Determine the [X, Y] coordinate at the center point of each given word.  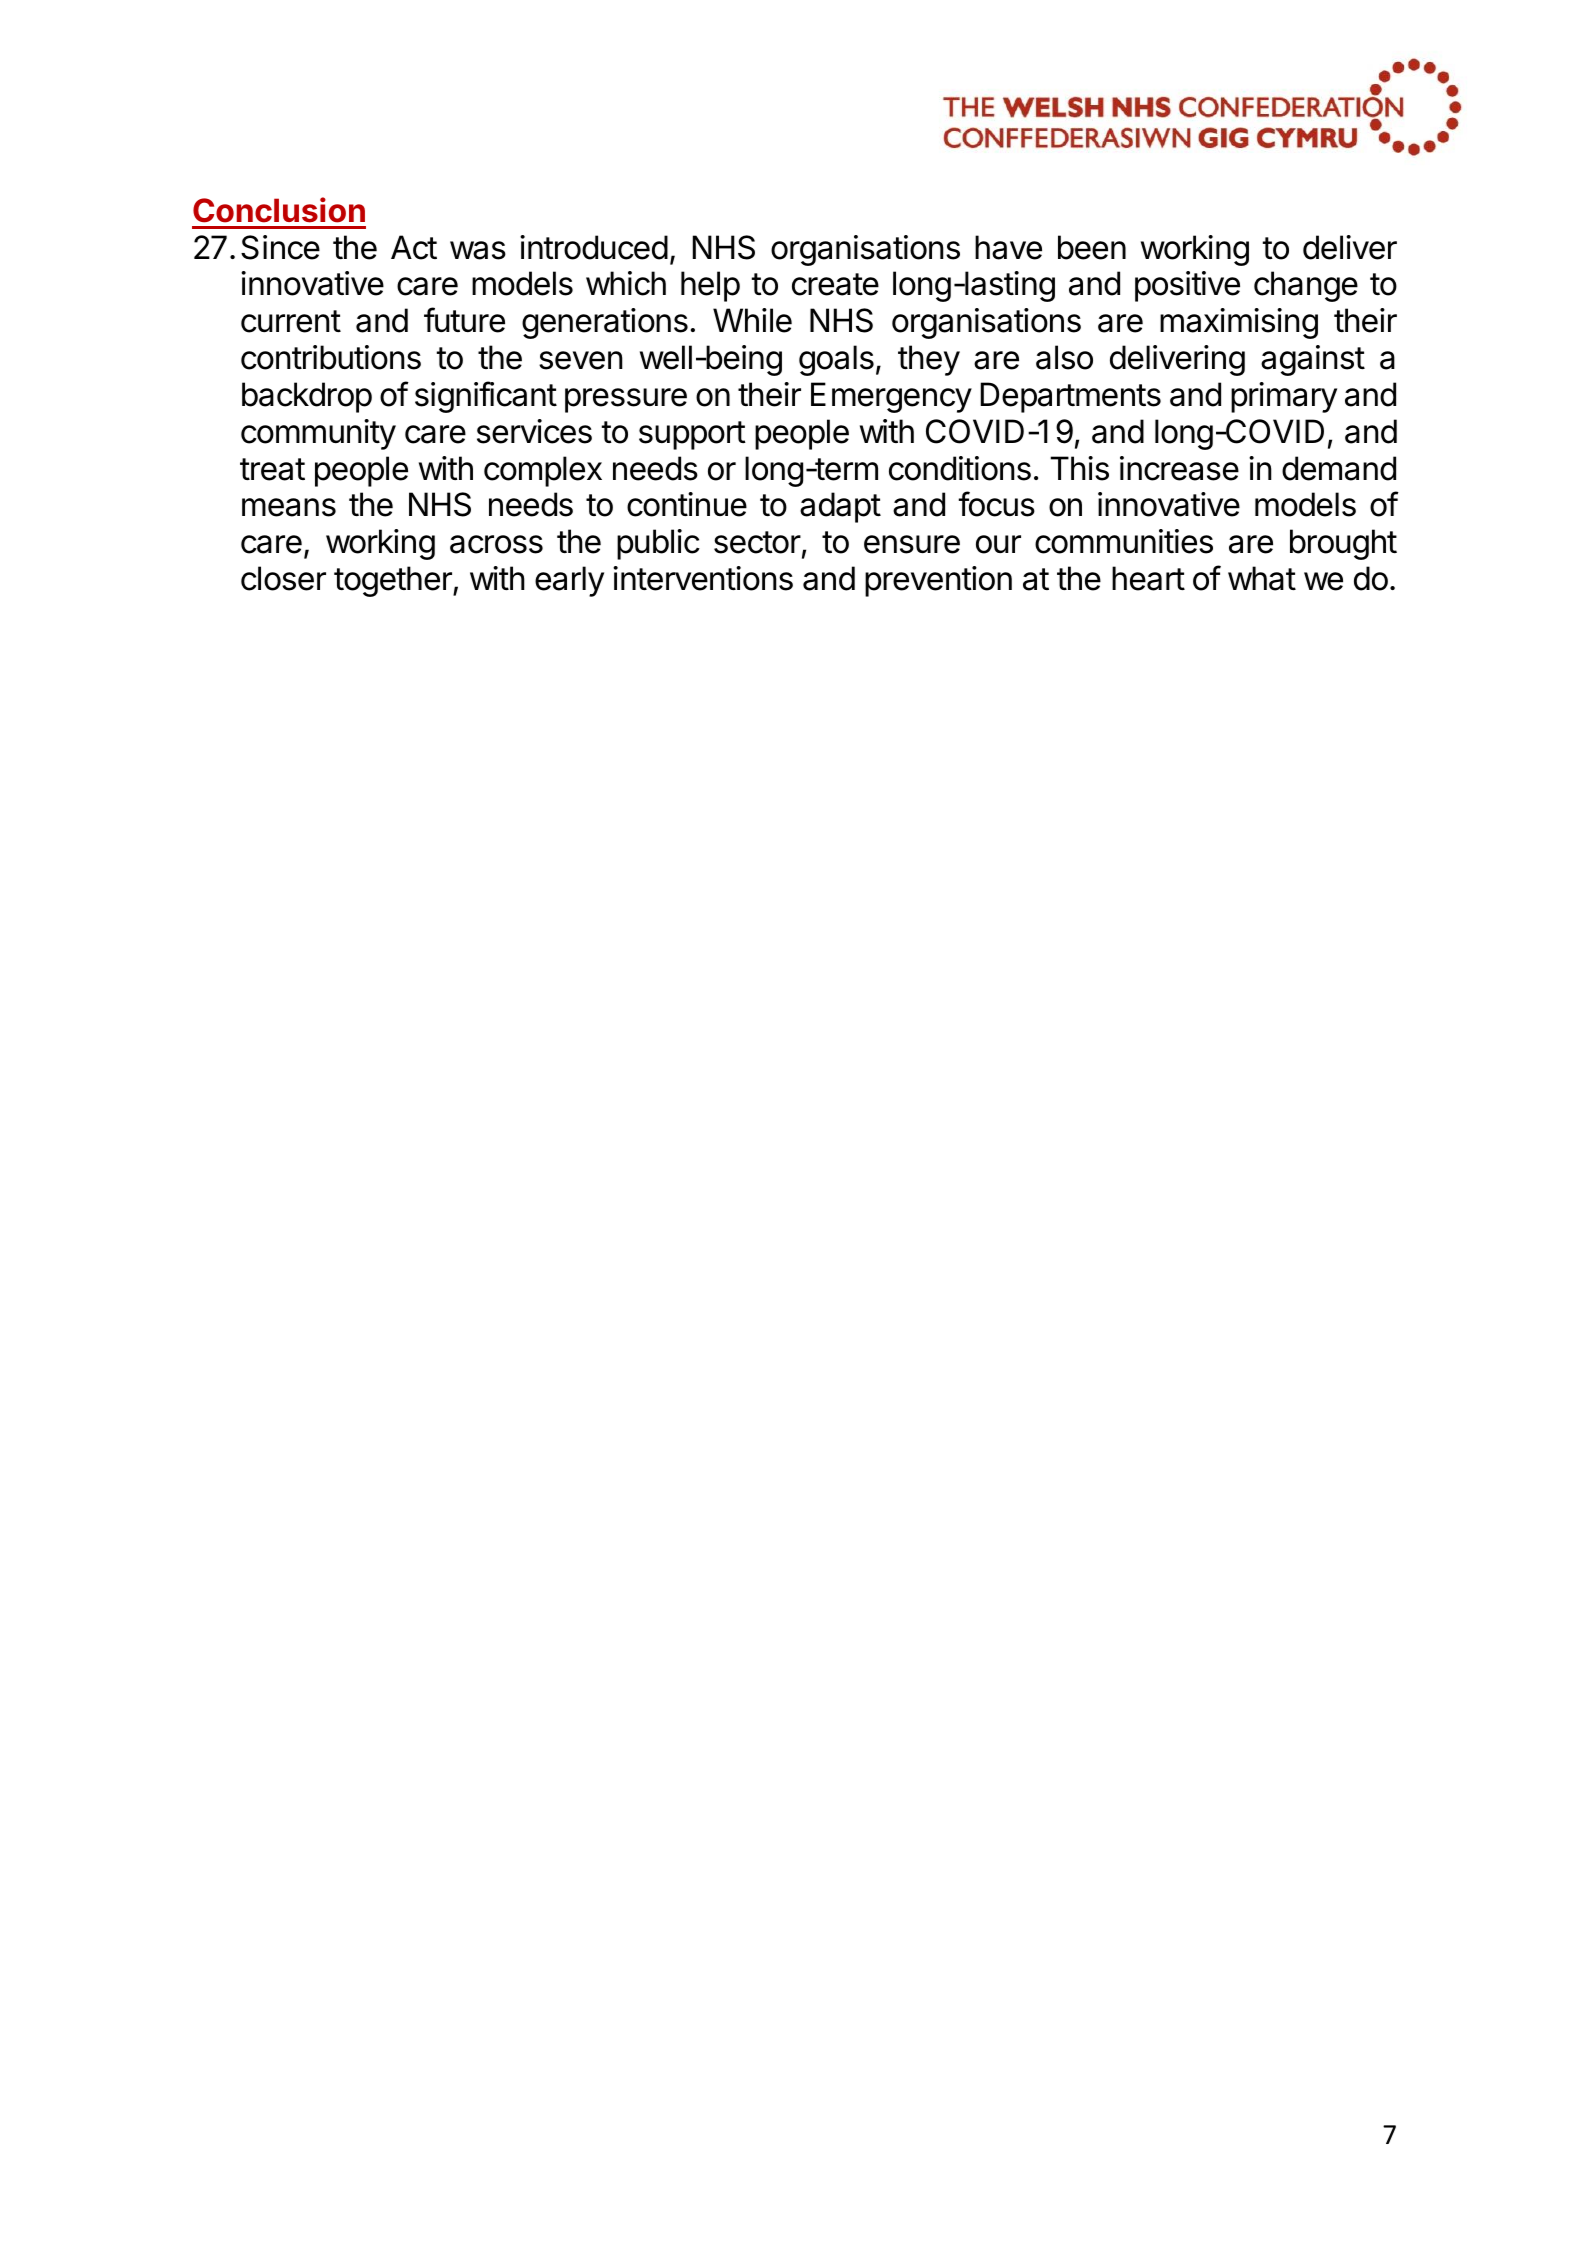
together [394, 581]
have [1008, 247]
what [1262, 578]
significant [486, 397]
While [752, 320]
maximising [1239, 323]
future [464, 320]
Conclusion [279, 210]
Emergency [891, 397]
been [1092, 247]
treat [272, 469]
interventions [703, 578]
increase [1179, 468]
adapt [840, 507]
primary [1284, 397]
